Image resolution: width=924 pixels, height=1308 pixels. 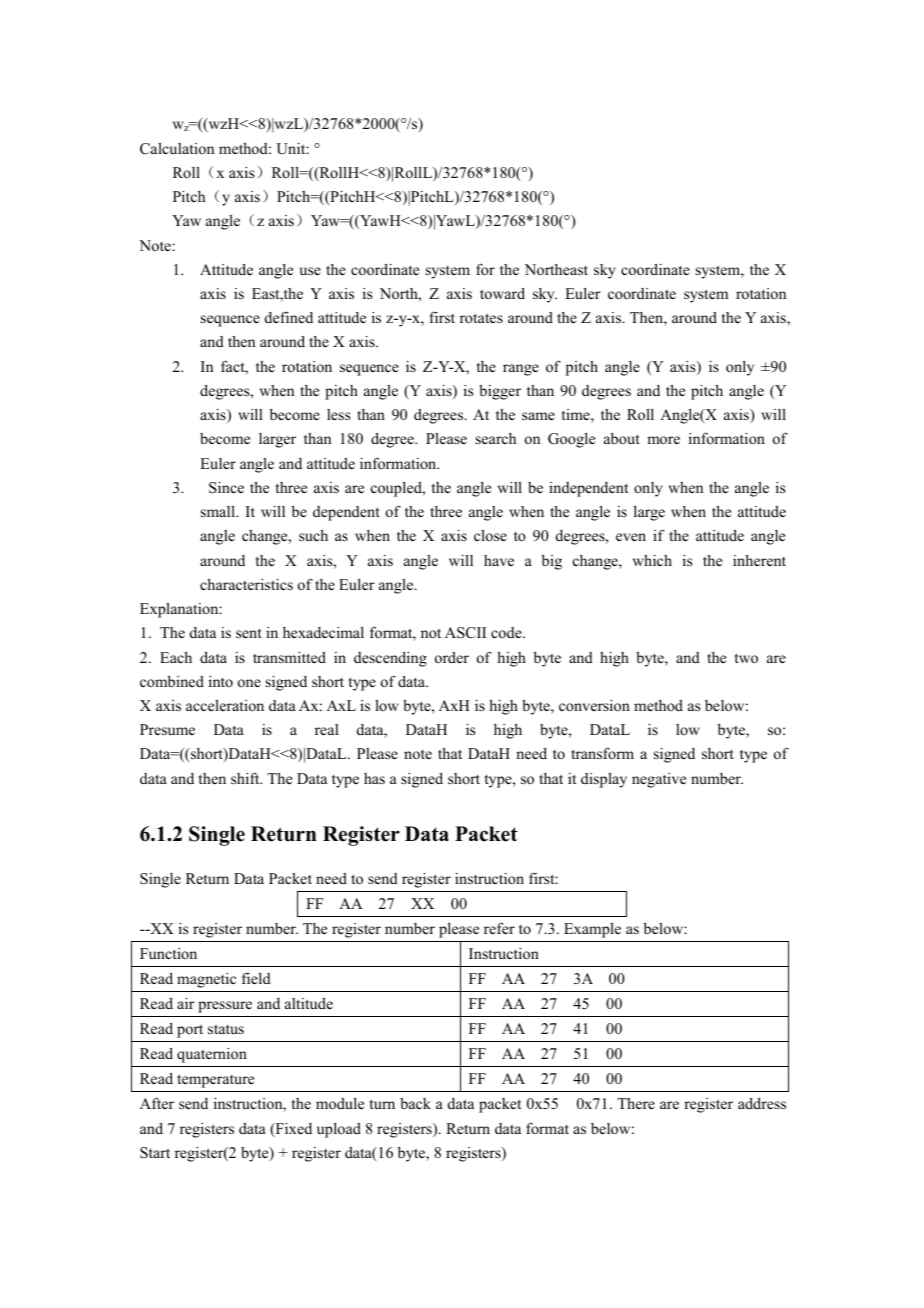 I want to click on refer, so click(x=499, y=928).
